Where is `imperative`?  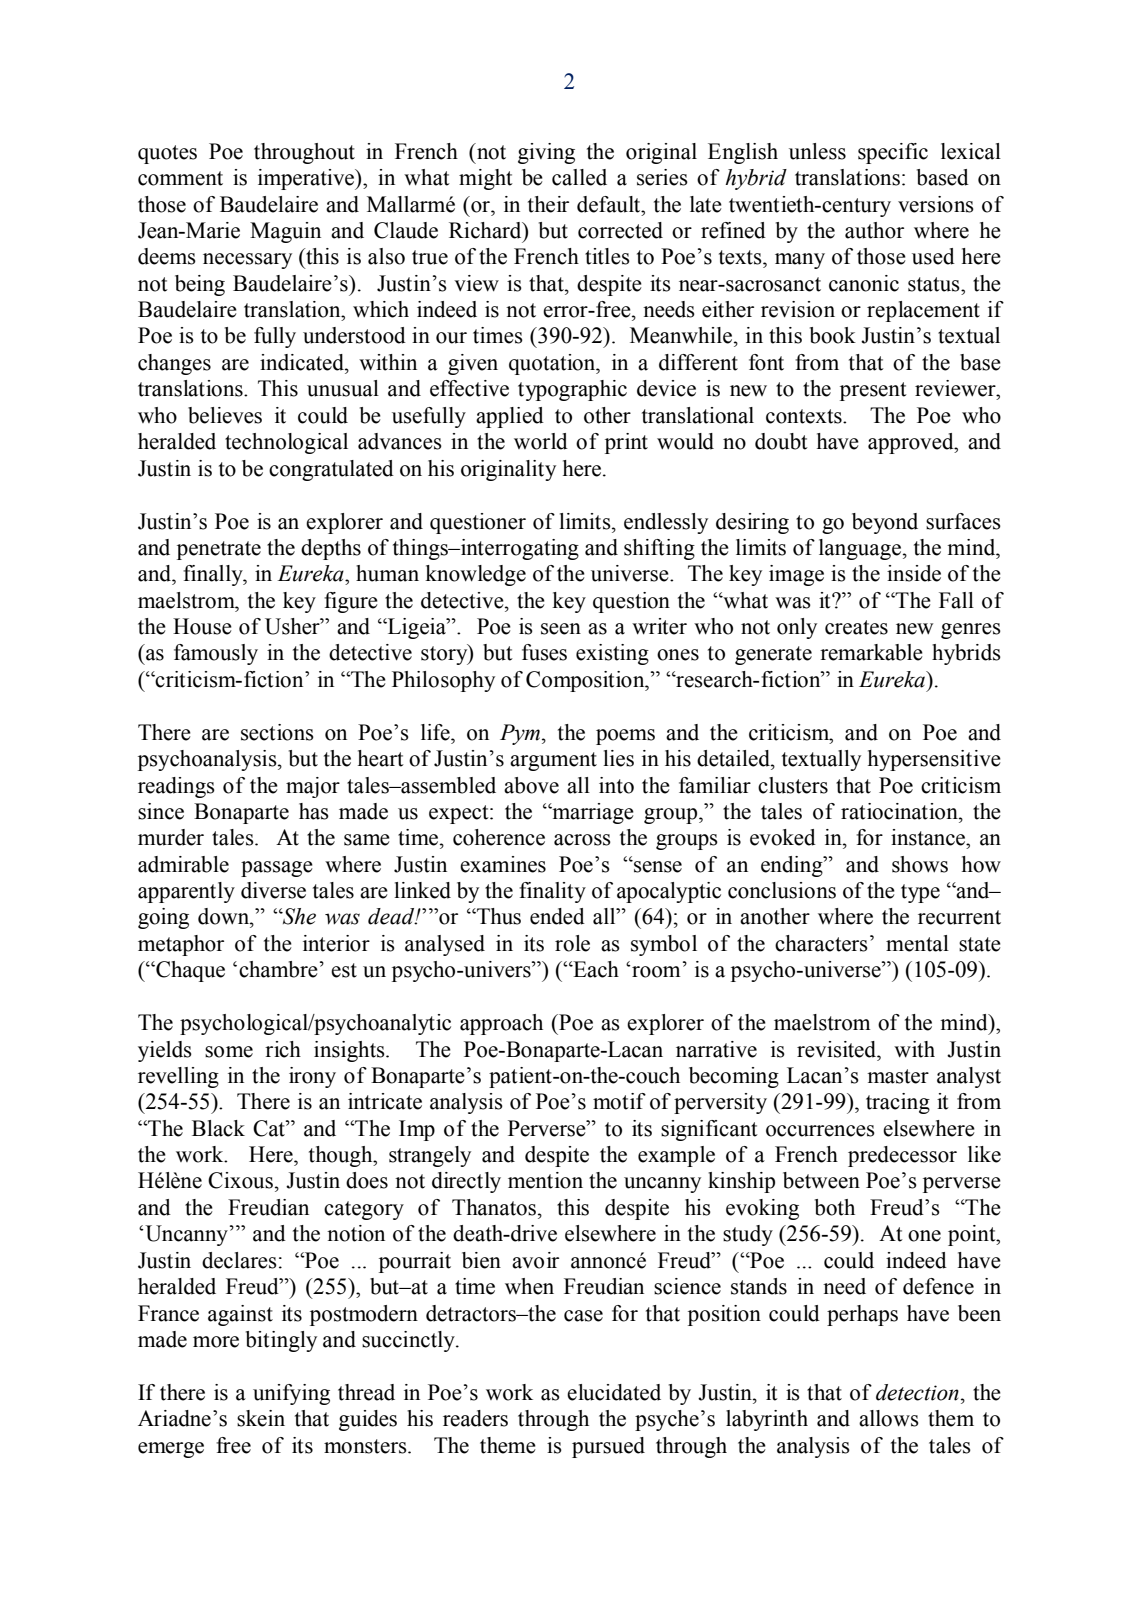
imperative is located at coordinates (307, 179).
